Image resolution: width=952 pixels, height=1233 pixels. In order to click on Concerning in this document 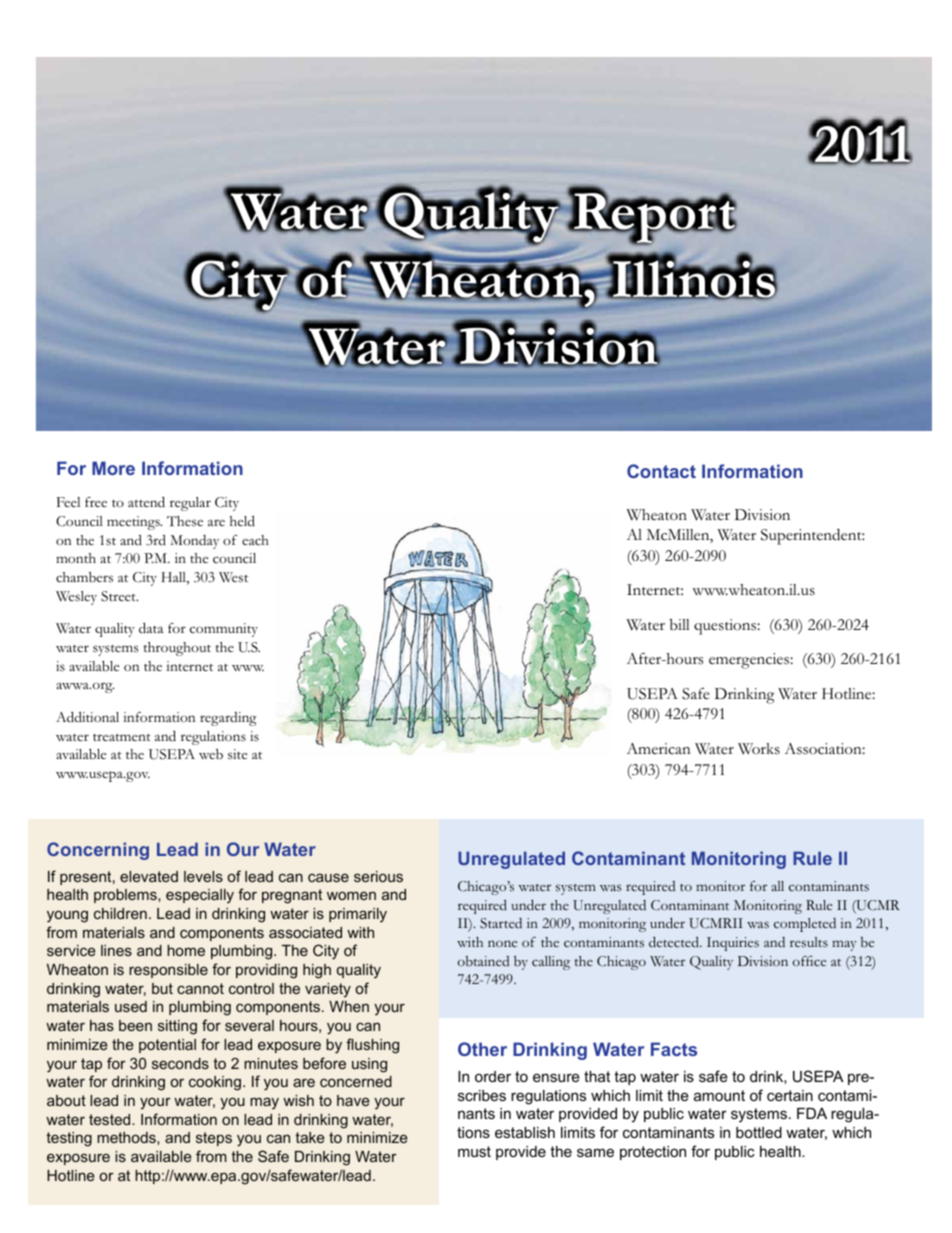, I will do `click(98, 851)`.
